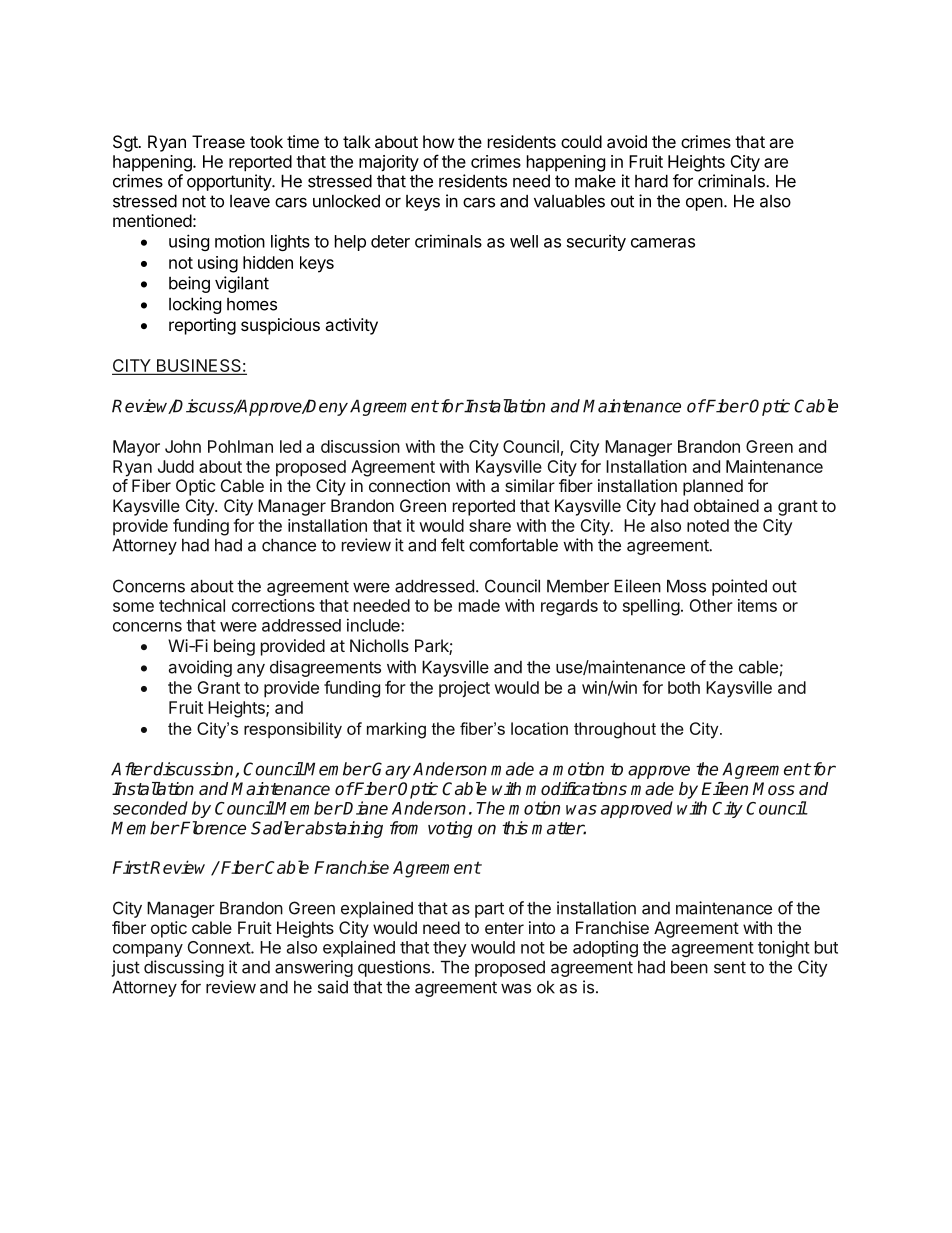 This screenshot has height=1233, width=952. I want to click on felt, so click(453, 545).
